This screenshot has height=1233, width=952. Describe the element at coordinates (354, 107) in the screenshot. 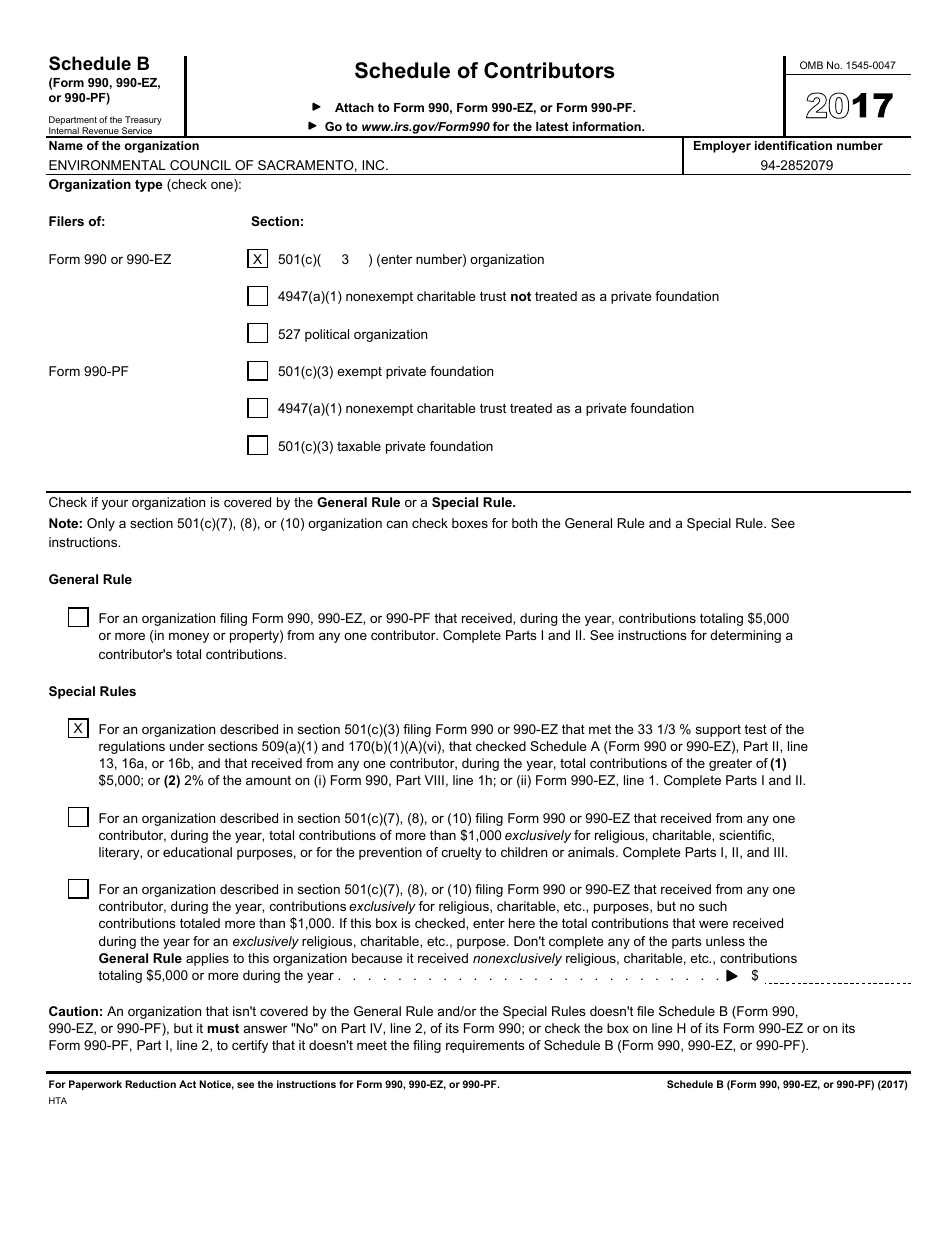

I see `Attach` at that location.
